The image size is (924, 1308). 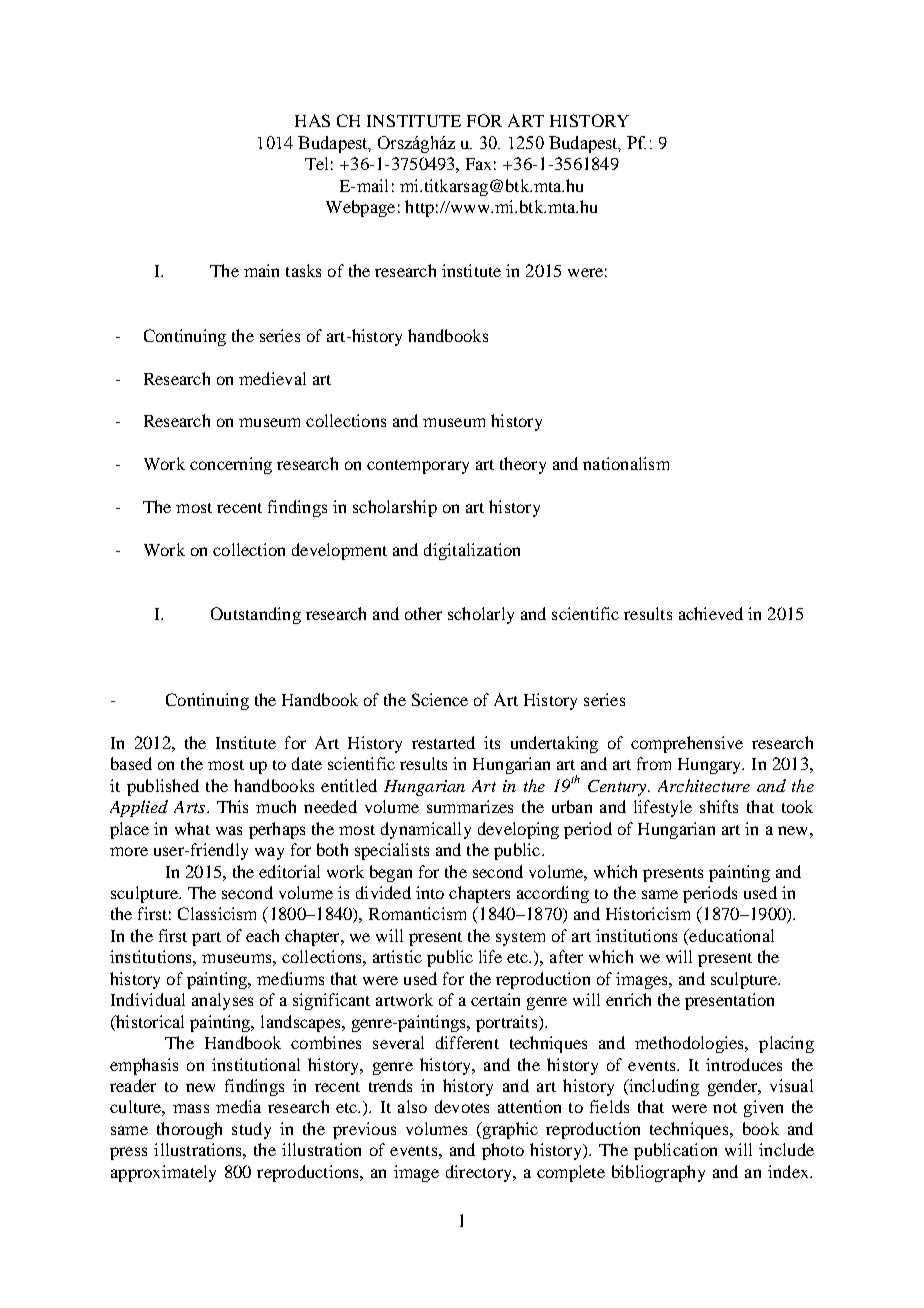 What do you see at coordinates (231, 465) in the page?
I see `concerning` at bounding box center [231, 465].
